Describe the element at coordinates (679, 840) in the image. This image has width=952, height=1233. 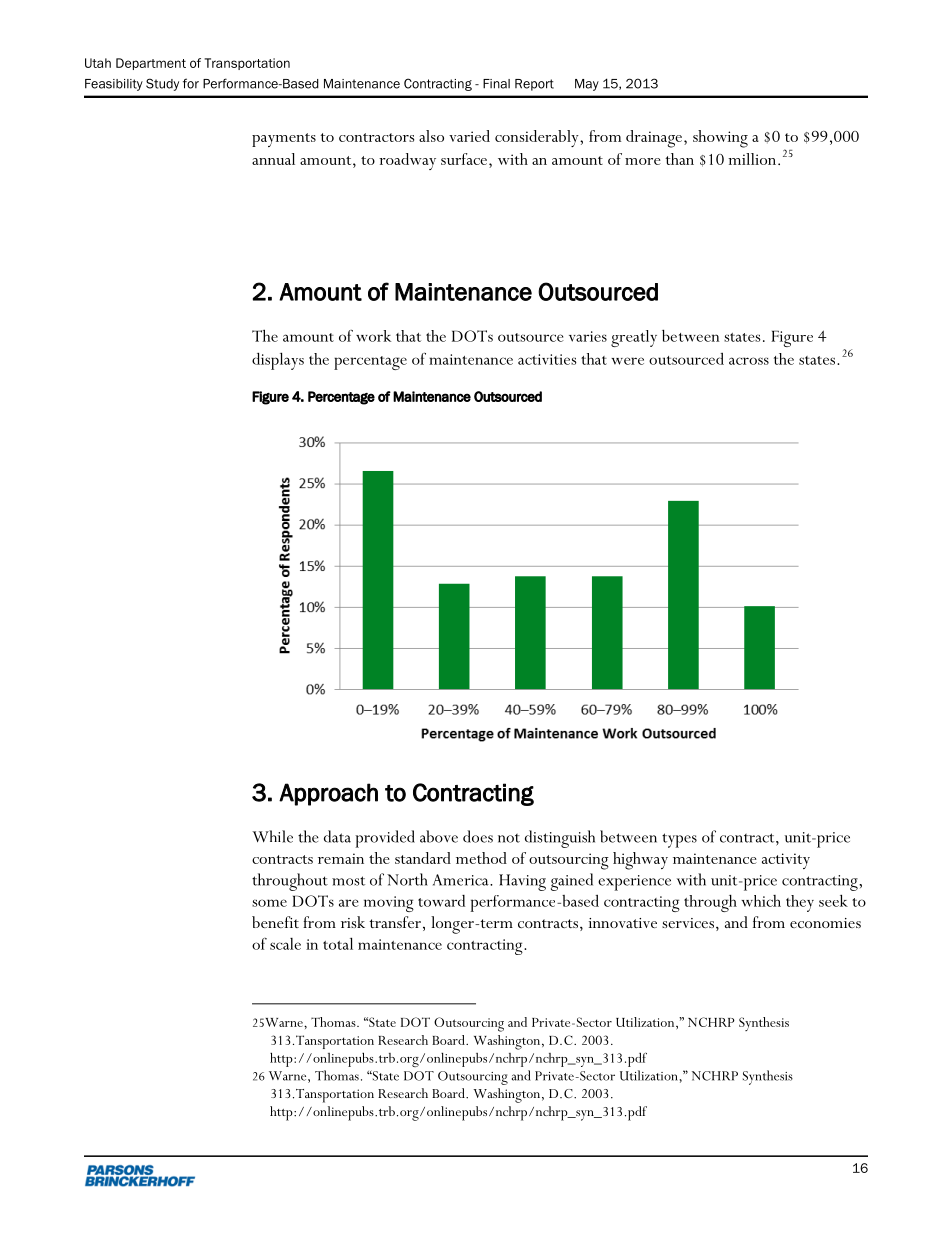
I see `types` at that location.
